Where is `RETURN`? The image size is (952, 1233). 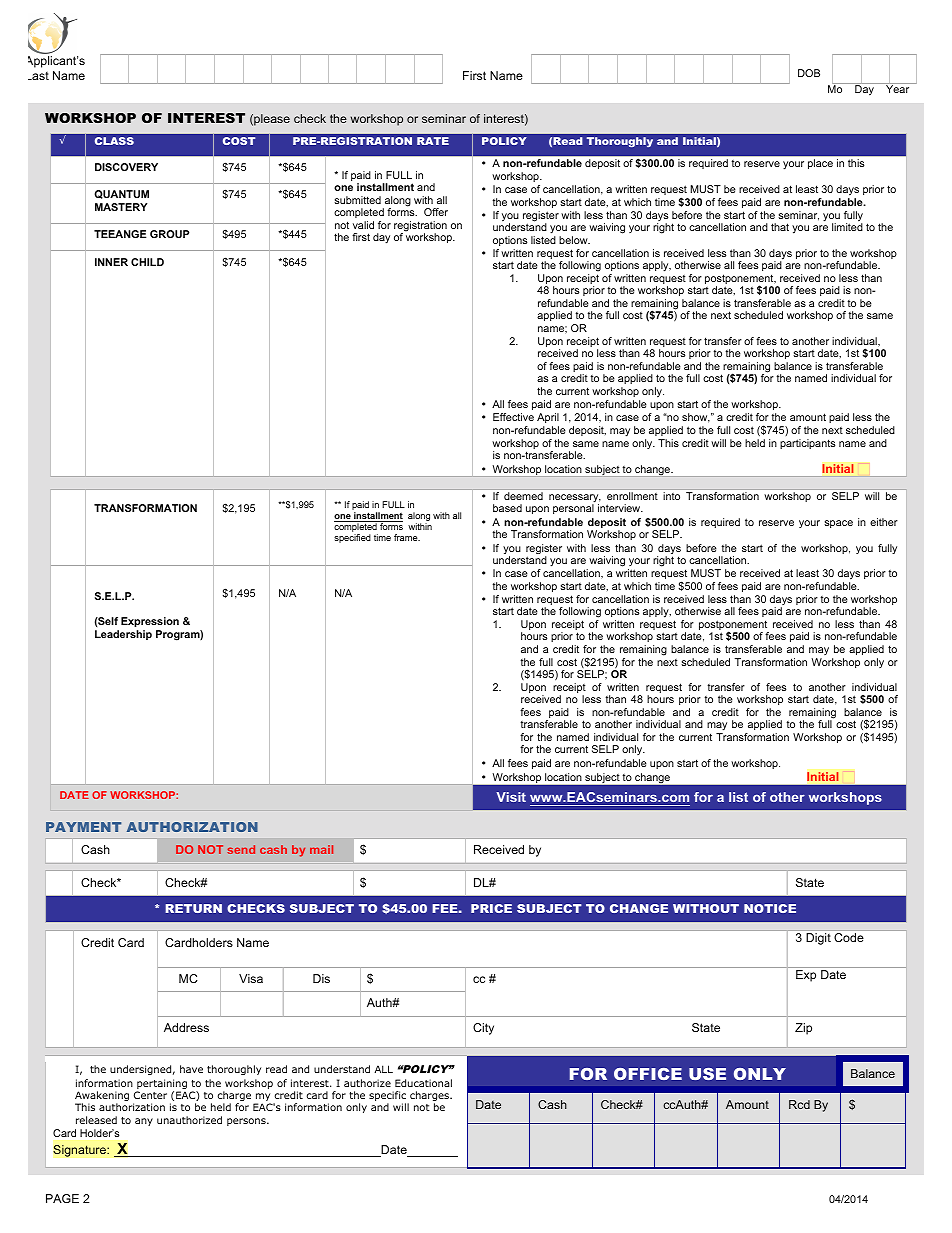
RETURN is located at coordinates (193, 908).
